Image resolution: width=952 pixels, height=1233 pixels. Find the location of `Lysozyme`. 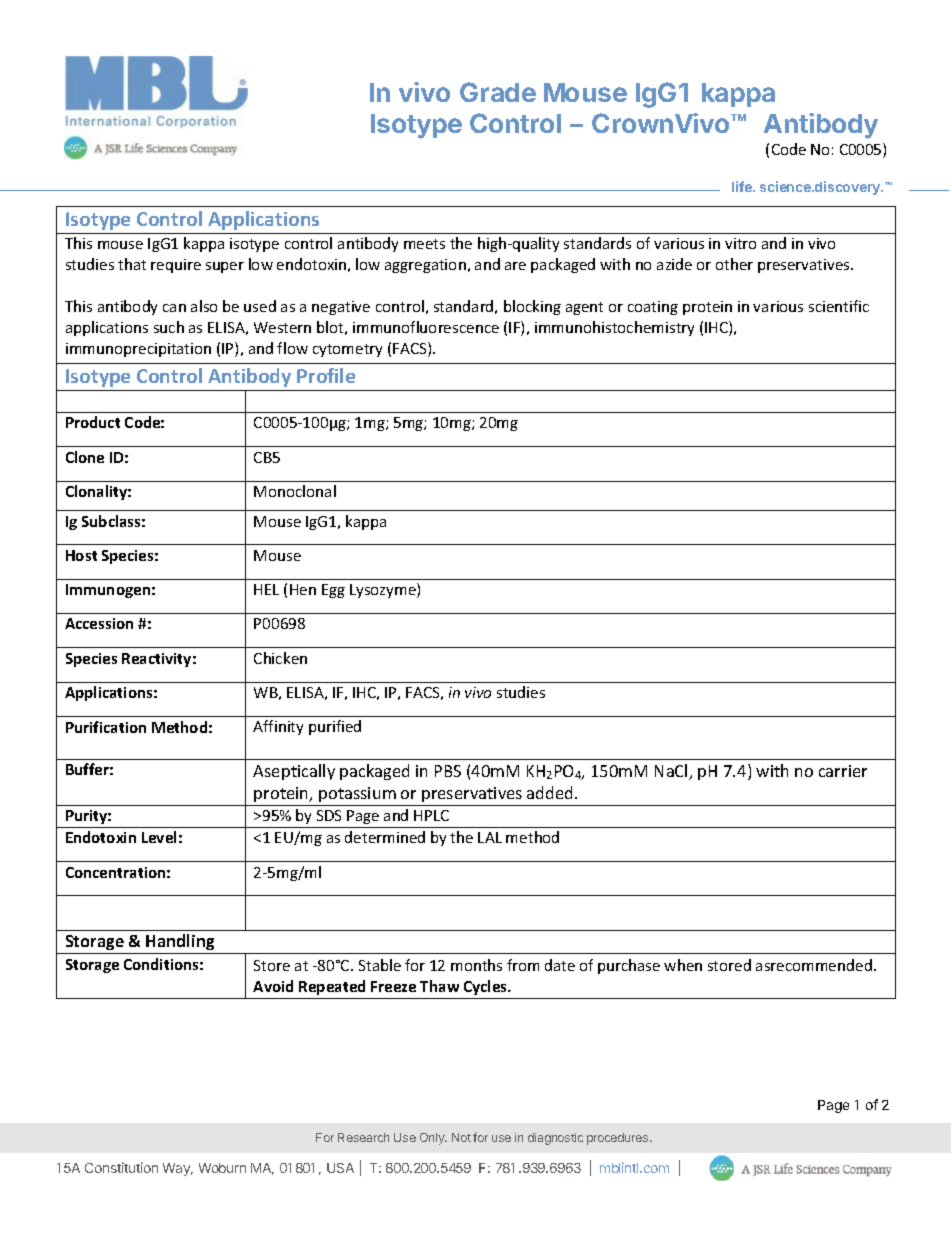

Lysozyme is located at coordinates (384, 590).
